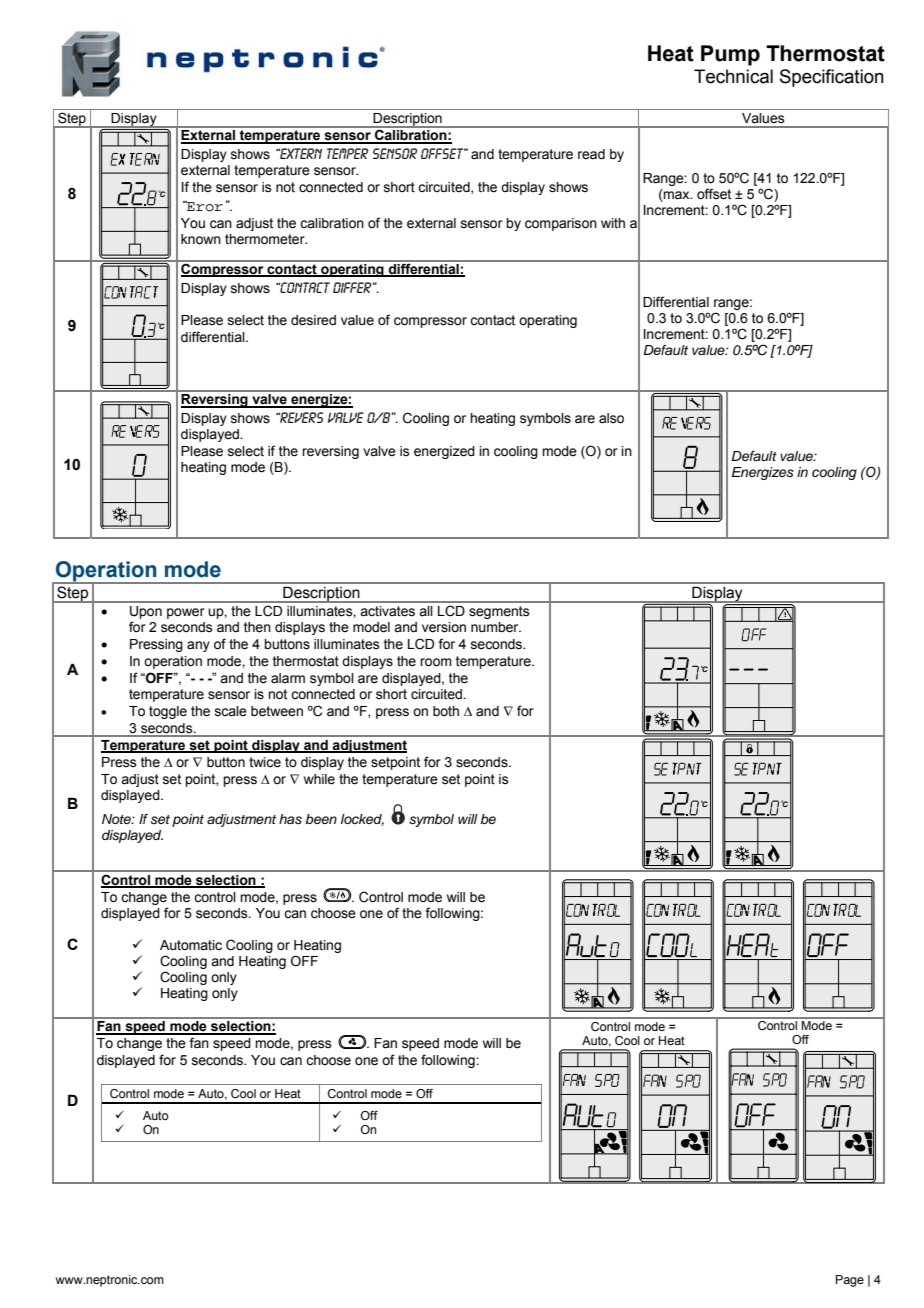 The height and width of the screenshot is (1308, 924). I want to click on thermometer, so click(266, 239).
